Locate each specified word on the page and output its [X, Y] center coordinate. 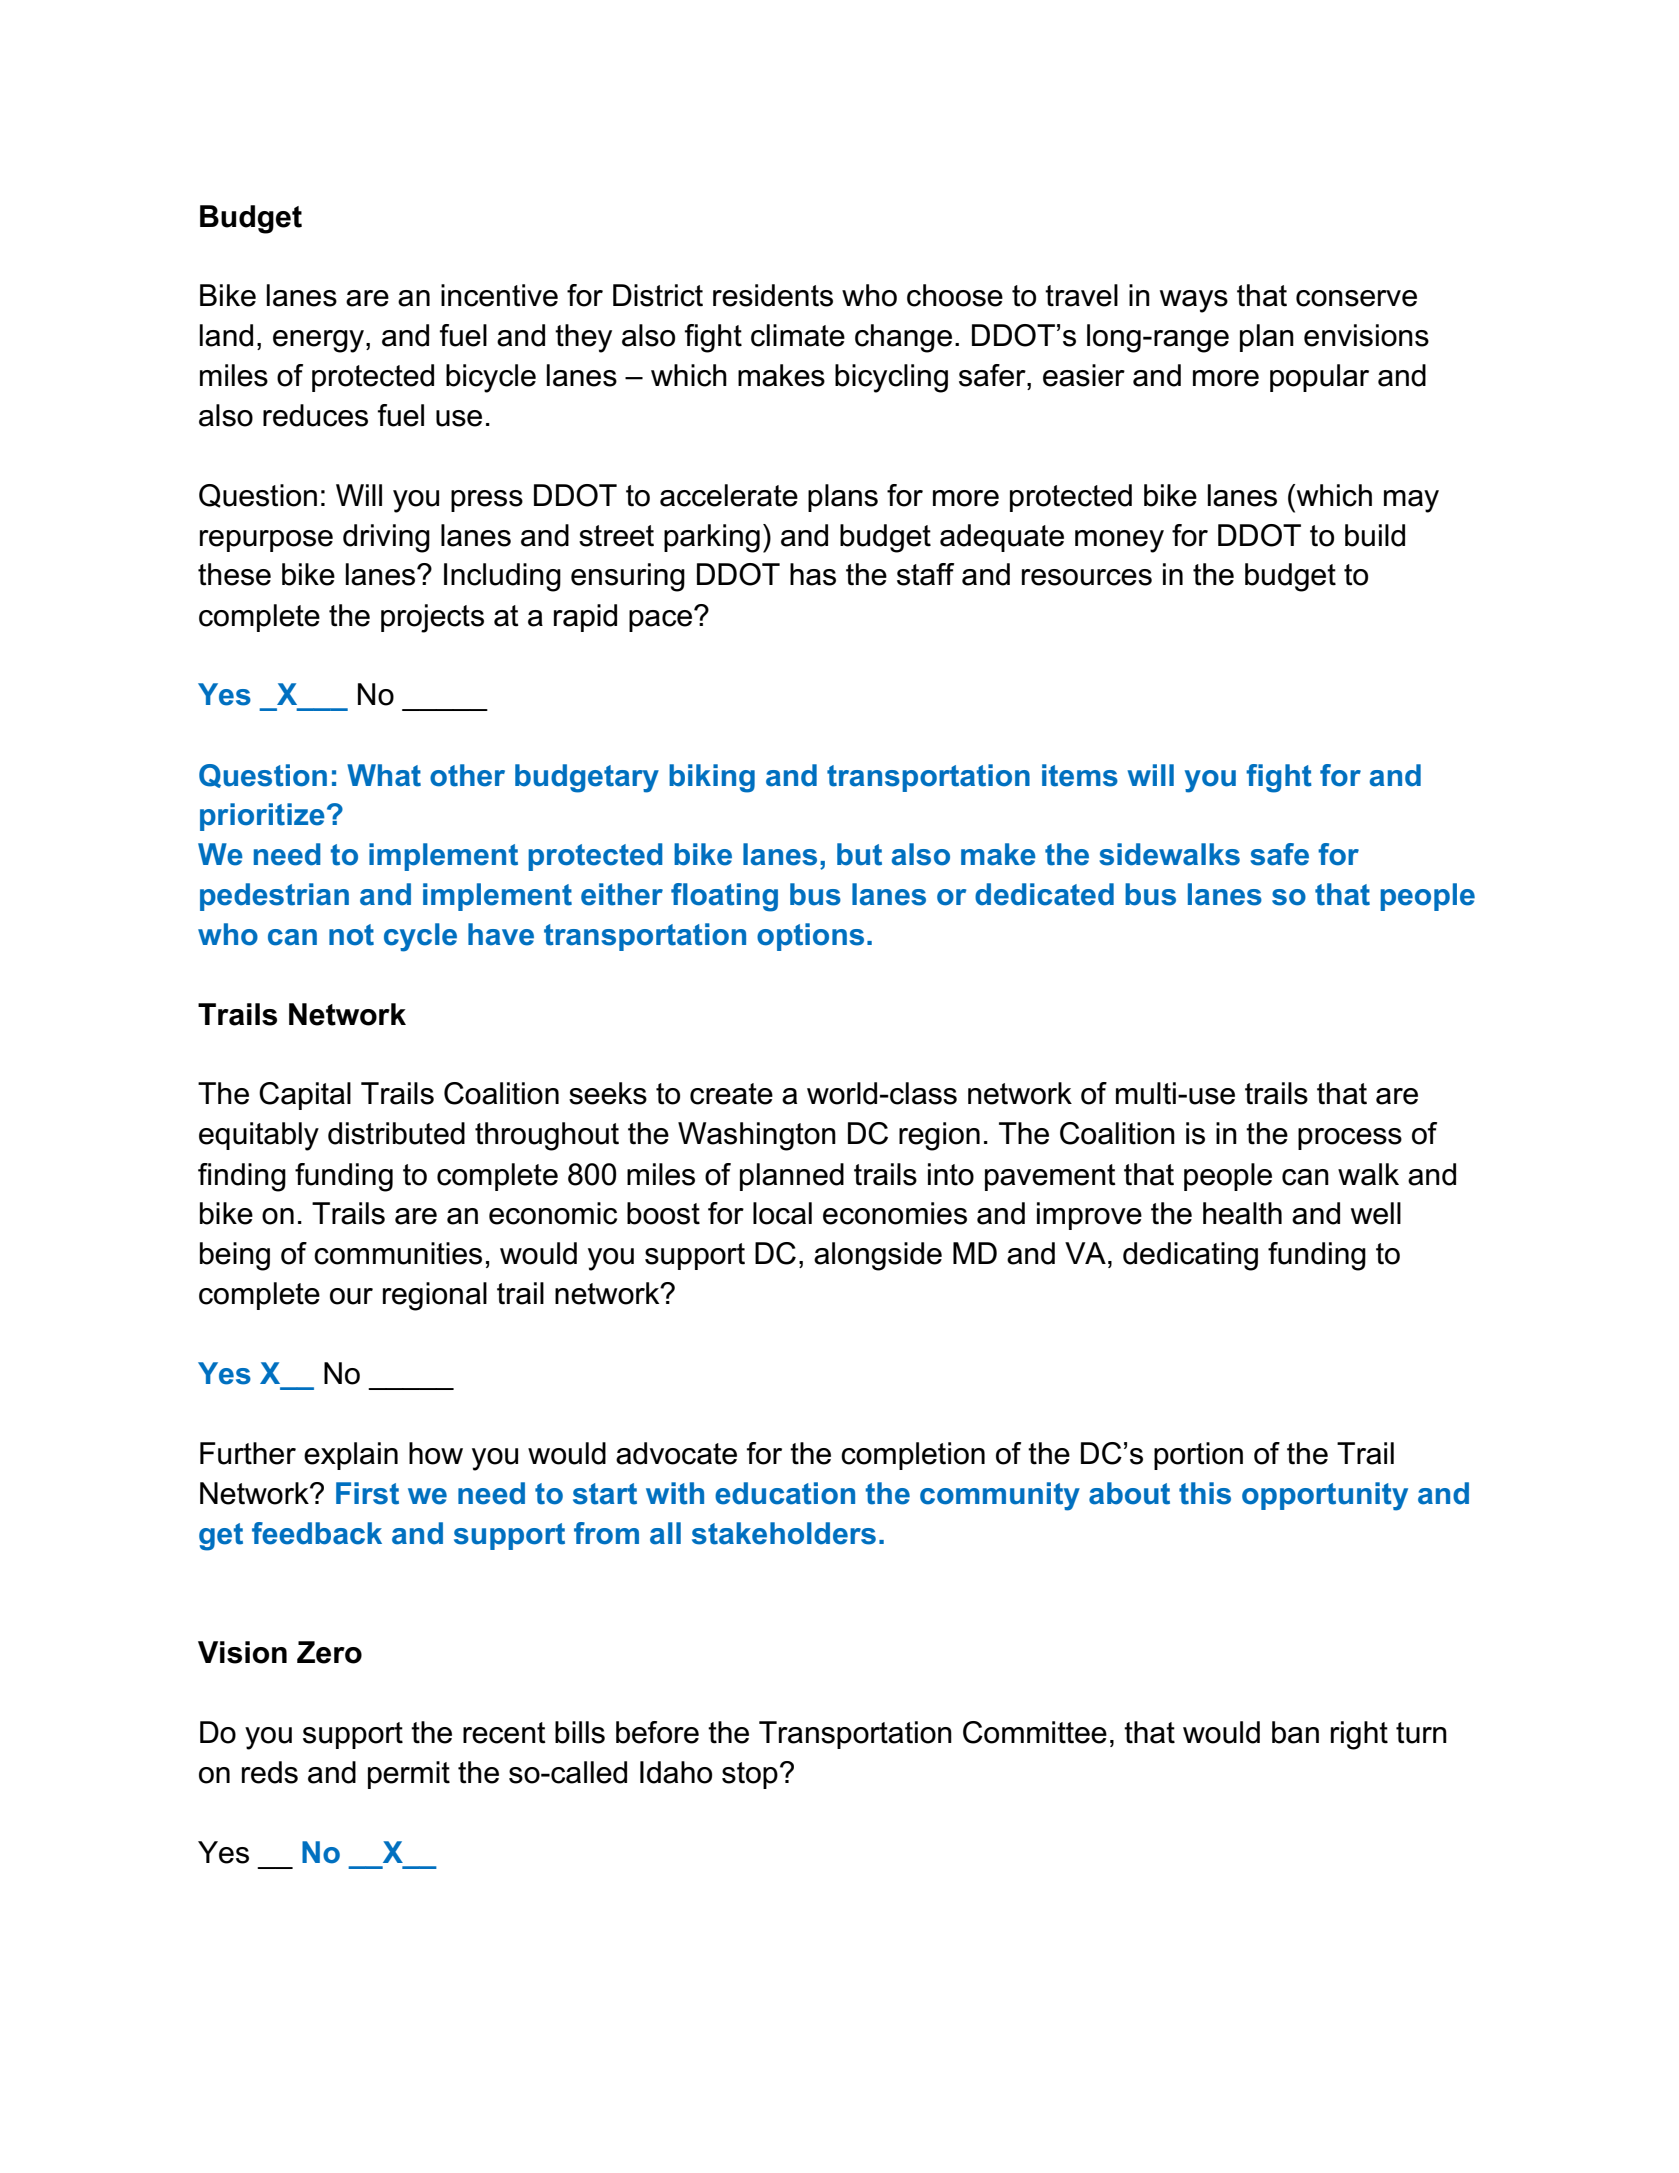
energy [320, 341]
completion [913, 1456]
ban [1295, 1732]
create [731, 1094]
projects [432, 618]
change [903, 338]
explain [351, 1456]
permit [409, 1775]
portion [1198, 1456]
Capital [305, 1096]
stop [750, 1775]
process [1350, 1139]
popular [1319, 378]
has [813, 574]
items [1080, 775]
